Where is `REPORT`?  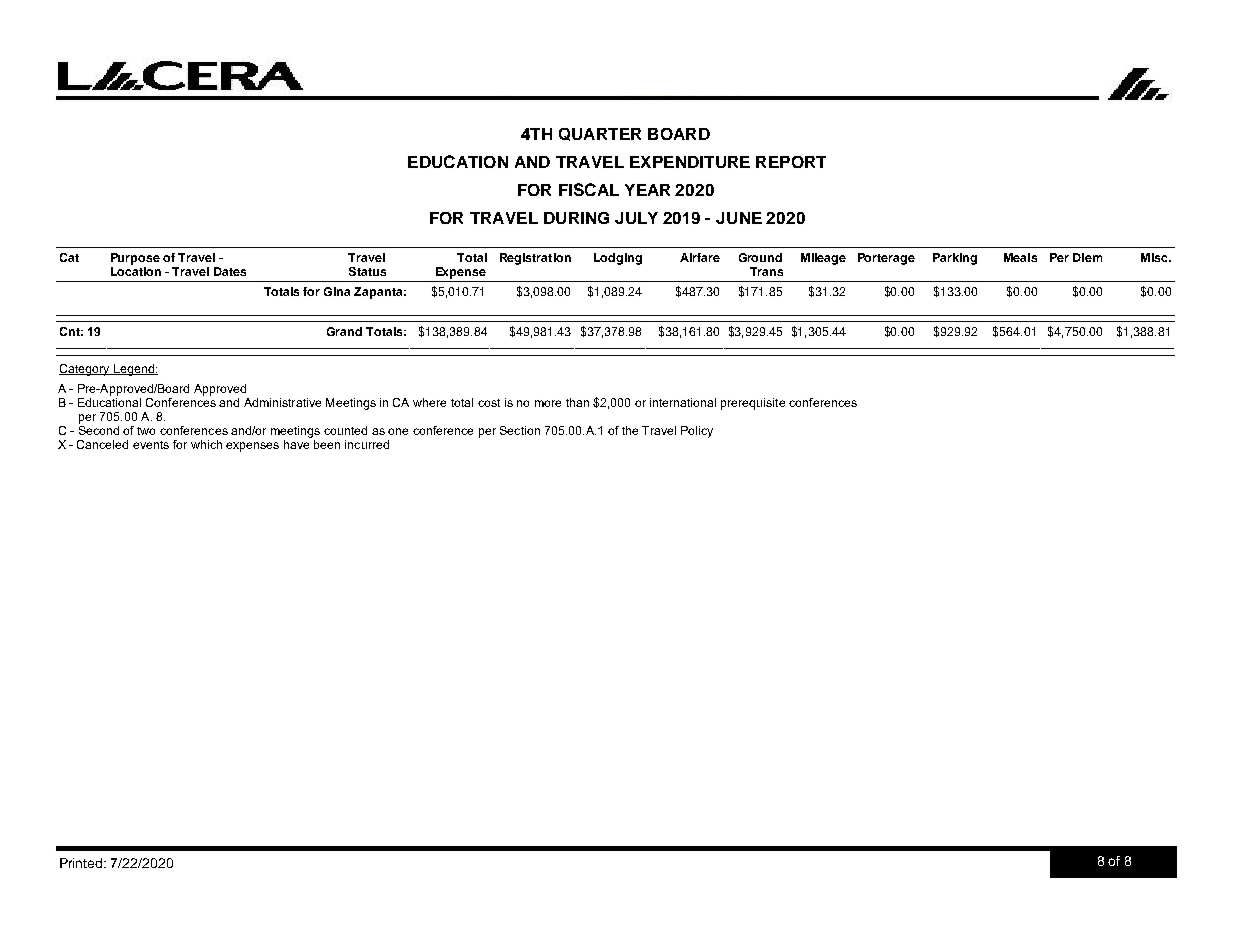 REPORT is located at coordinates (791, 162).
